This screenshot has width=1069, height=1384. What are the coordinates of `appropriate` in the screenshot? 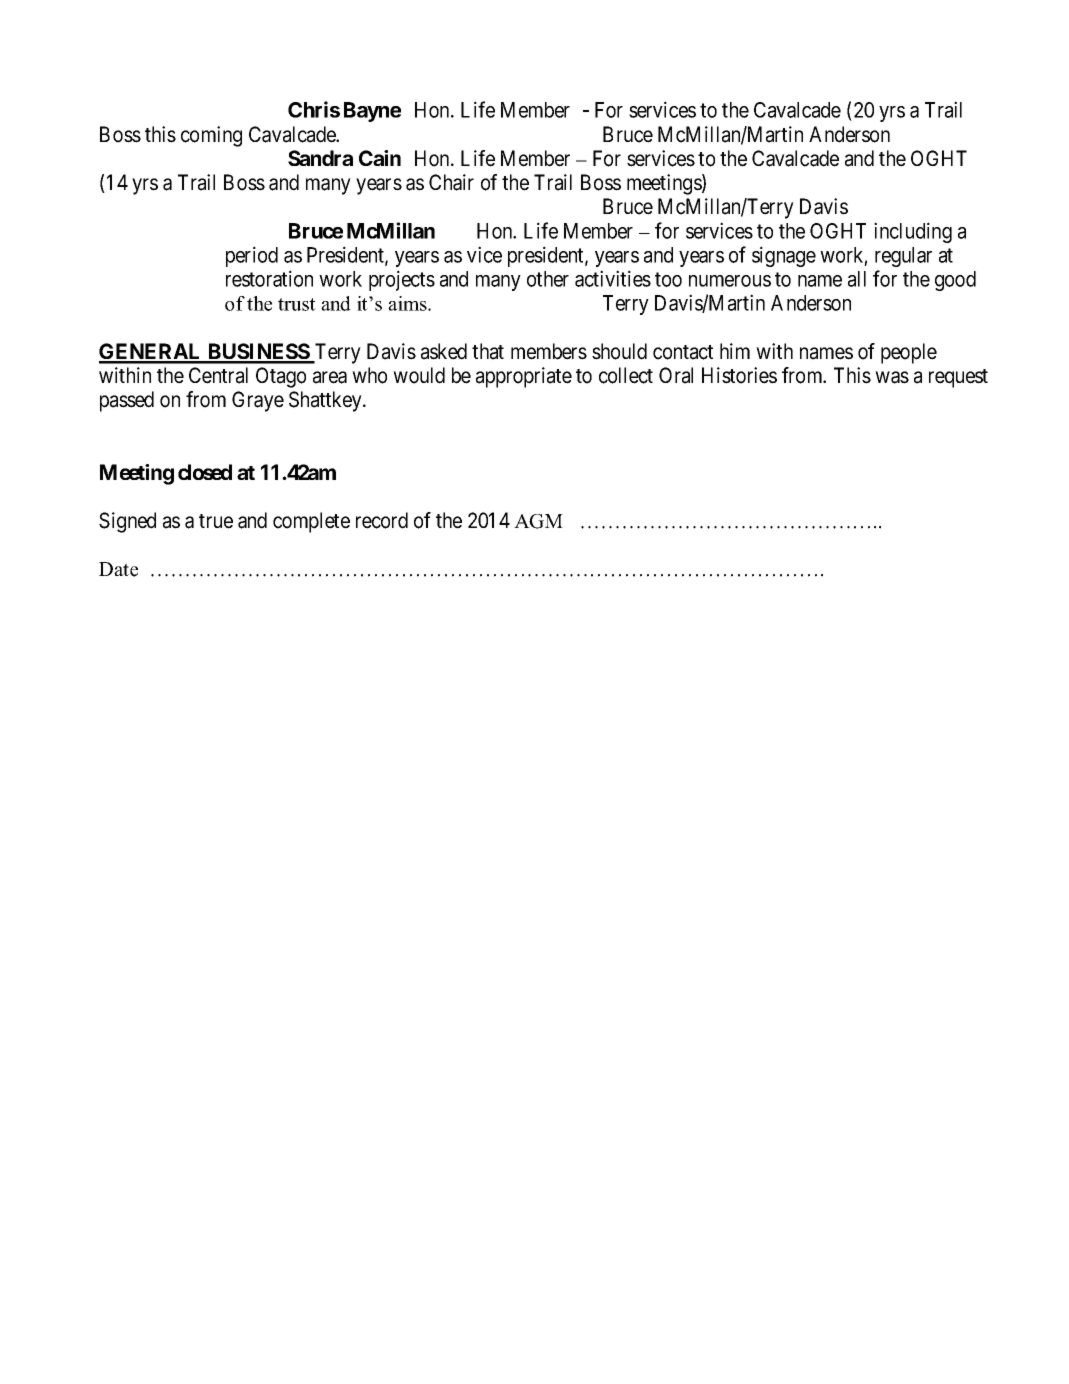 It's located at (524, 377).
